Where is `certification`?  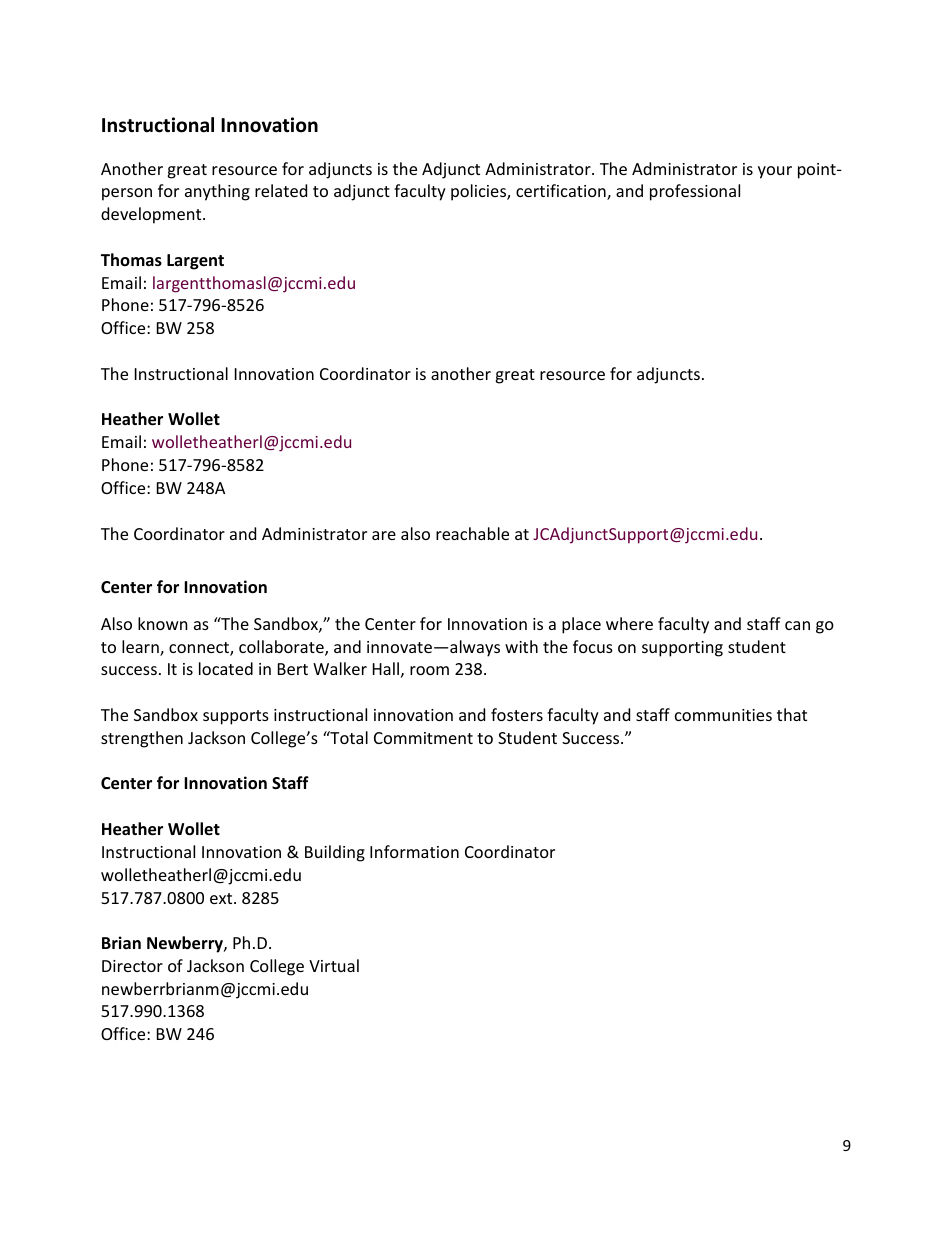
certification is located at coordinates (562, 192).
